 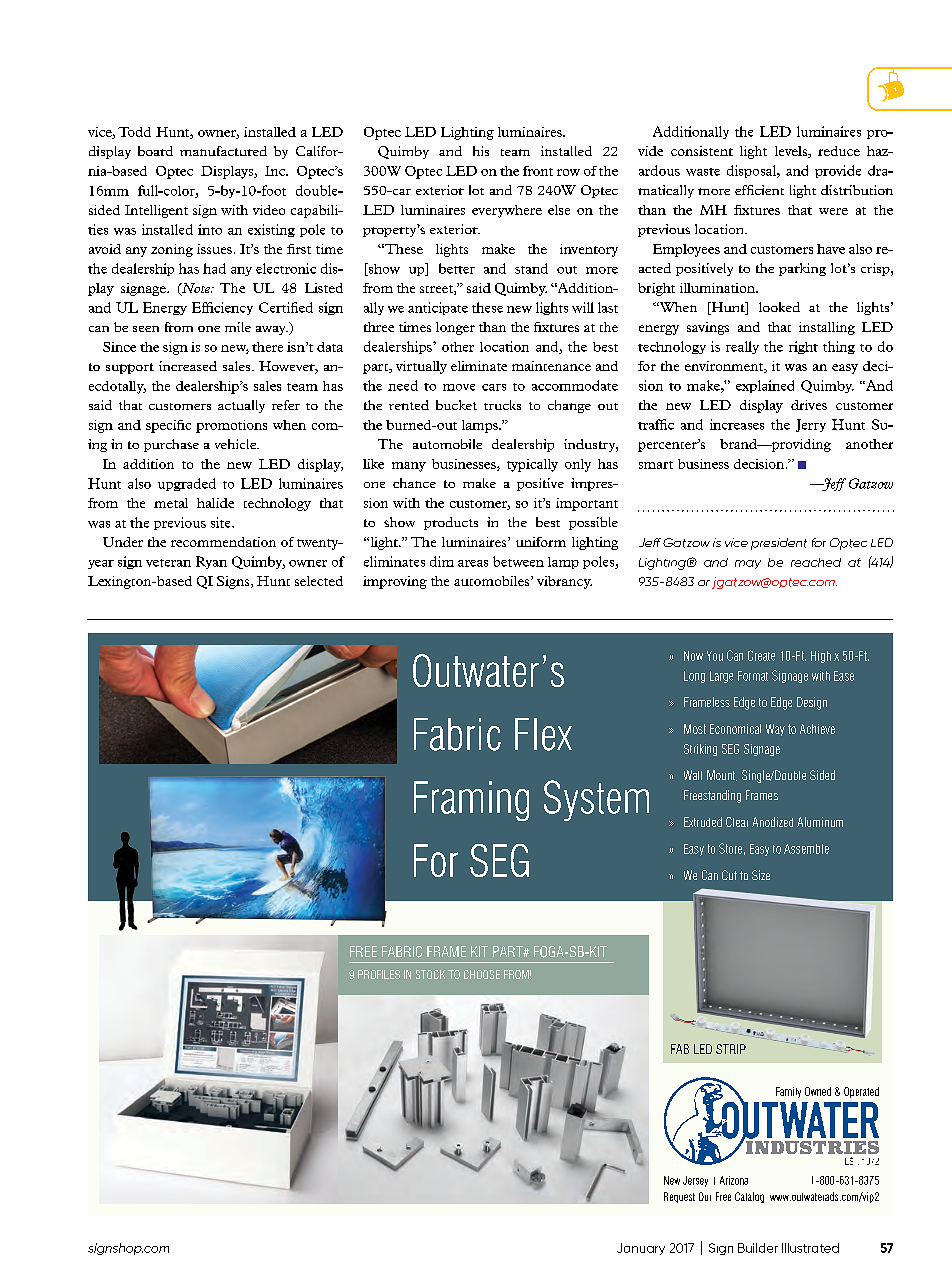 What do you see at coordinates (641, 1249) in the screenshot?
I see `January` at bounding box center [641, 1249].
